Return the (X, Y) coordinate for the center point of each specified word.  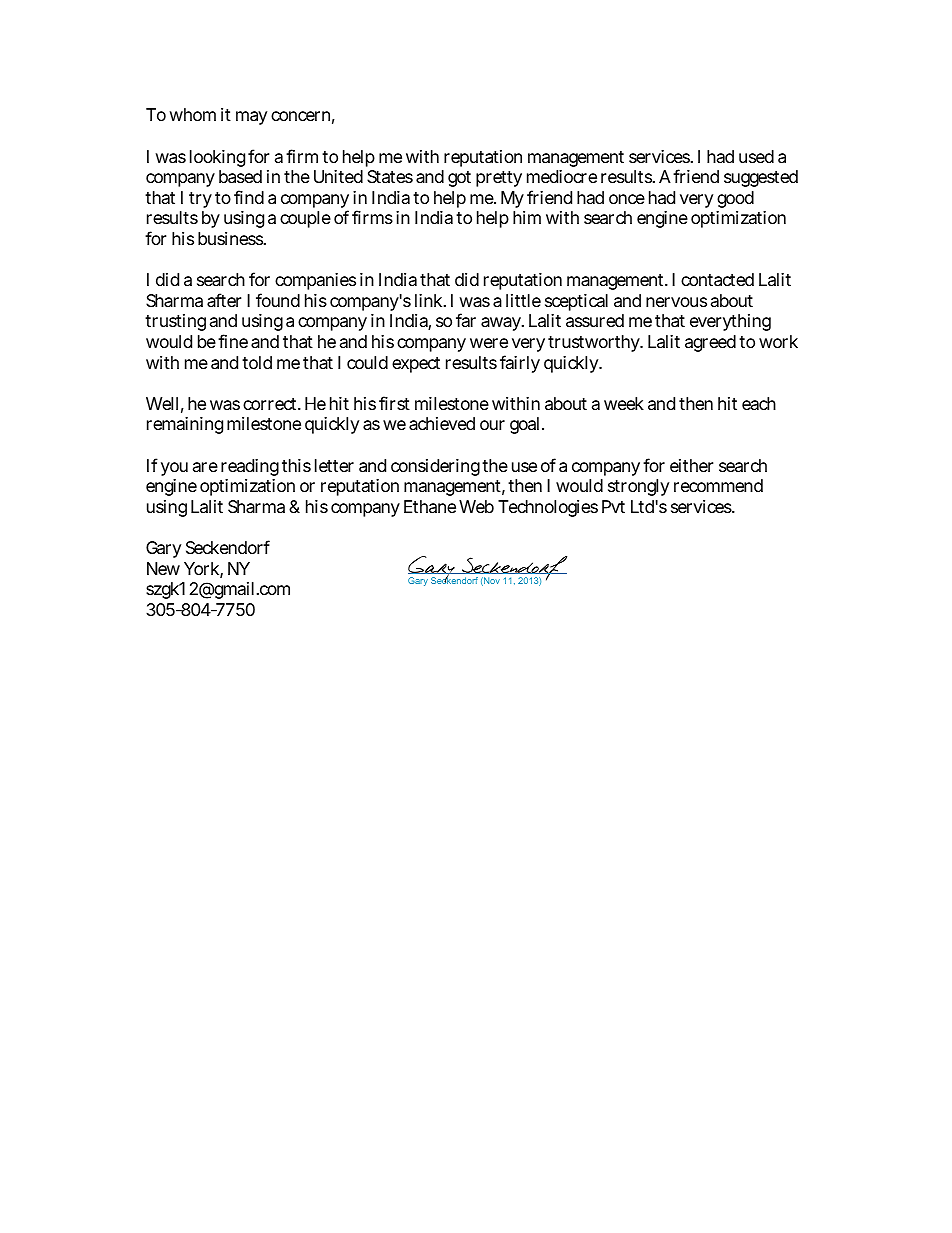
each (759, 403)
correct (271, 404)
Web (476, 506)
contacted (717, 280)
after (224, 300)
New (163, 568)
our (492, 425)
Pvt (613, 506)
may (251, 118)
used (756, 156)
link (430, 300)
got (459, 179)
